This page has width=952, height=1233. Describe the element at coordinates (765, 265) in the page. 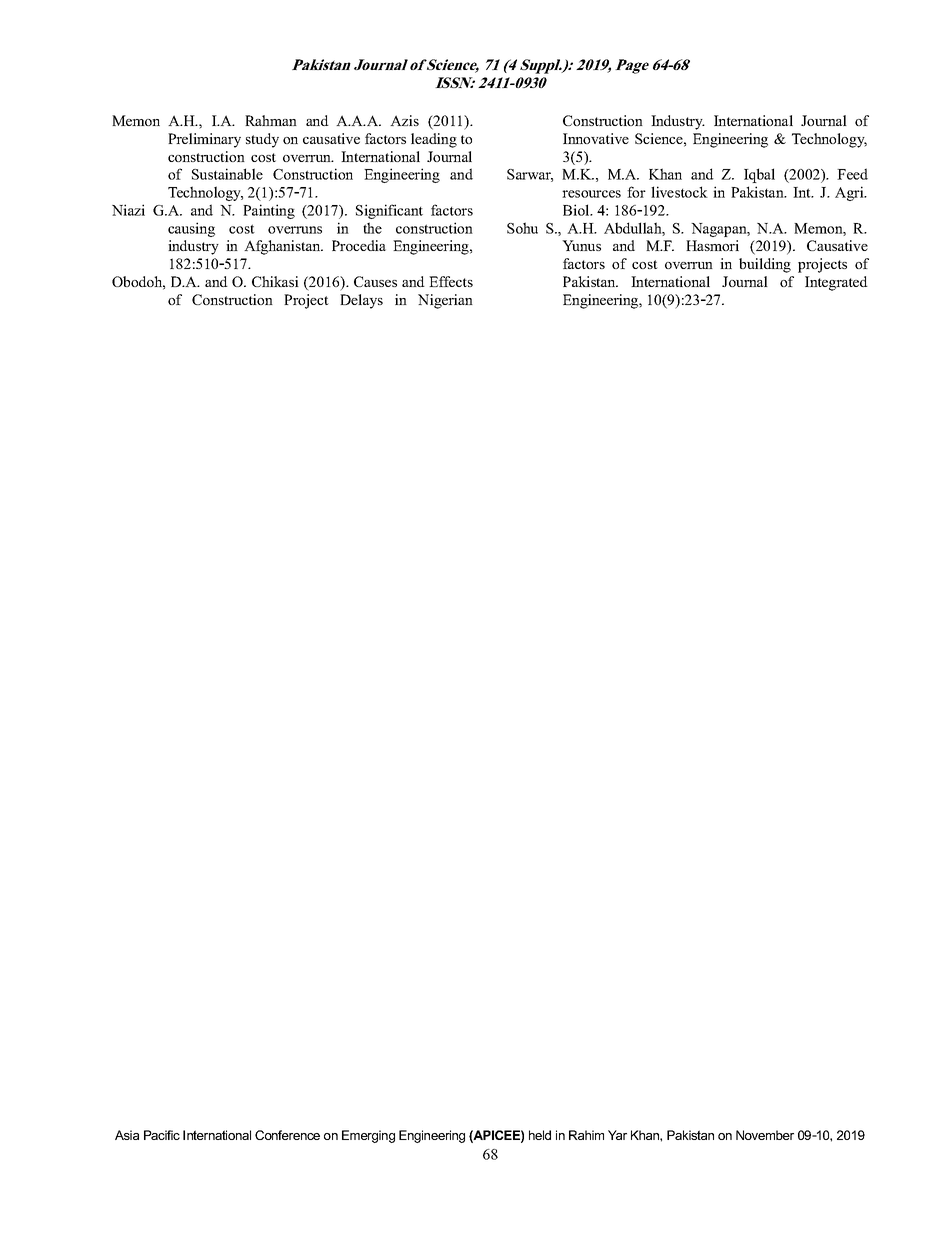

I see `building` at that location.
